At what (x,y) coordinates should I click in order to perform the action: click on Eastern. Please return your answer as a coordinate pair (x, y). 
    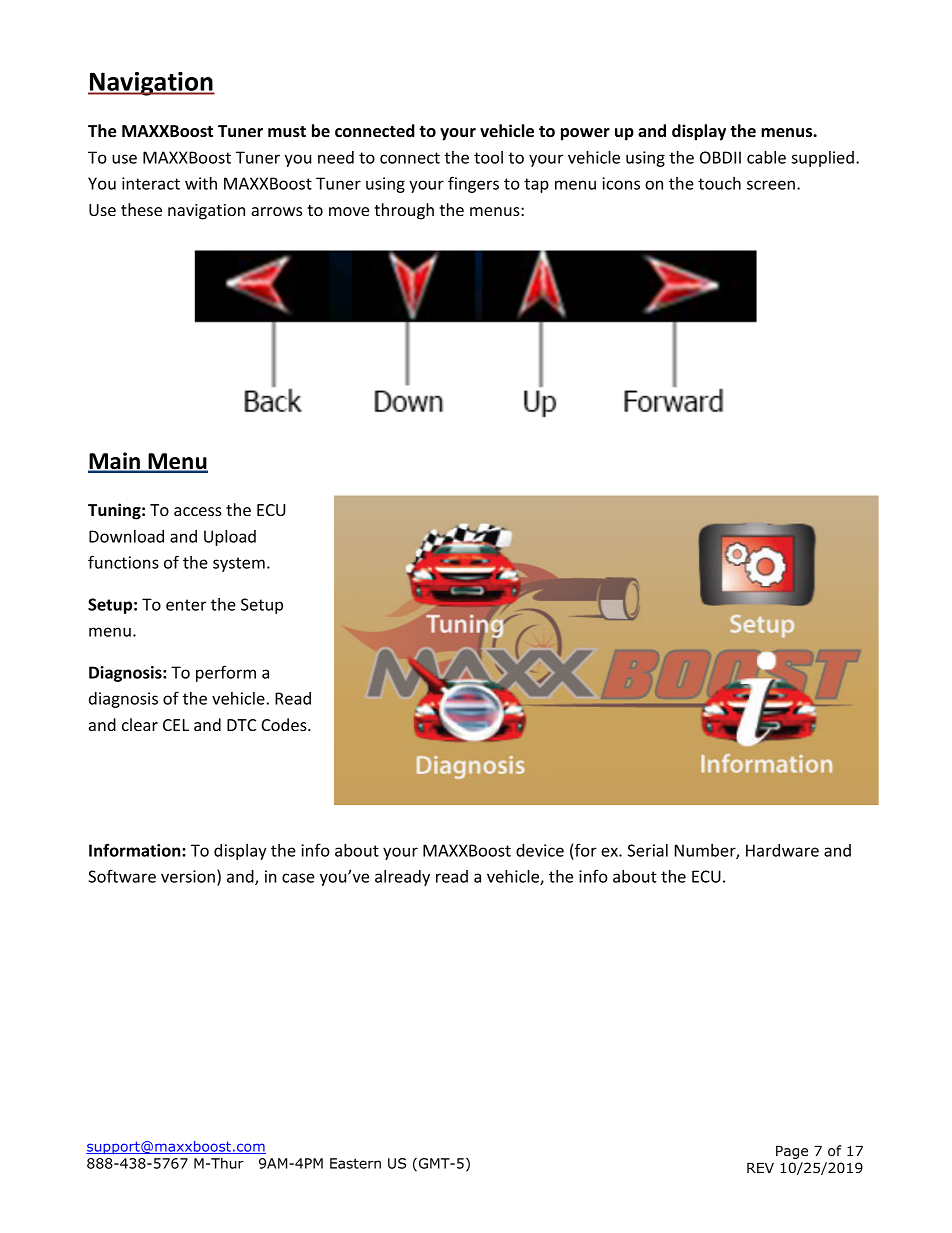
    Looking at the image, I should click on (355, 1163).
